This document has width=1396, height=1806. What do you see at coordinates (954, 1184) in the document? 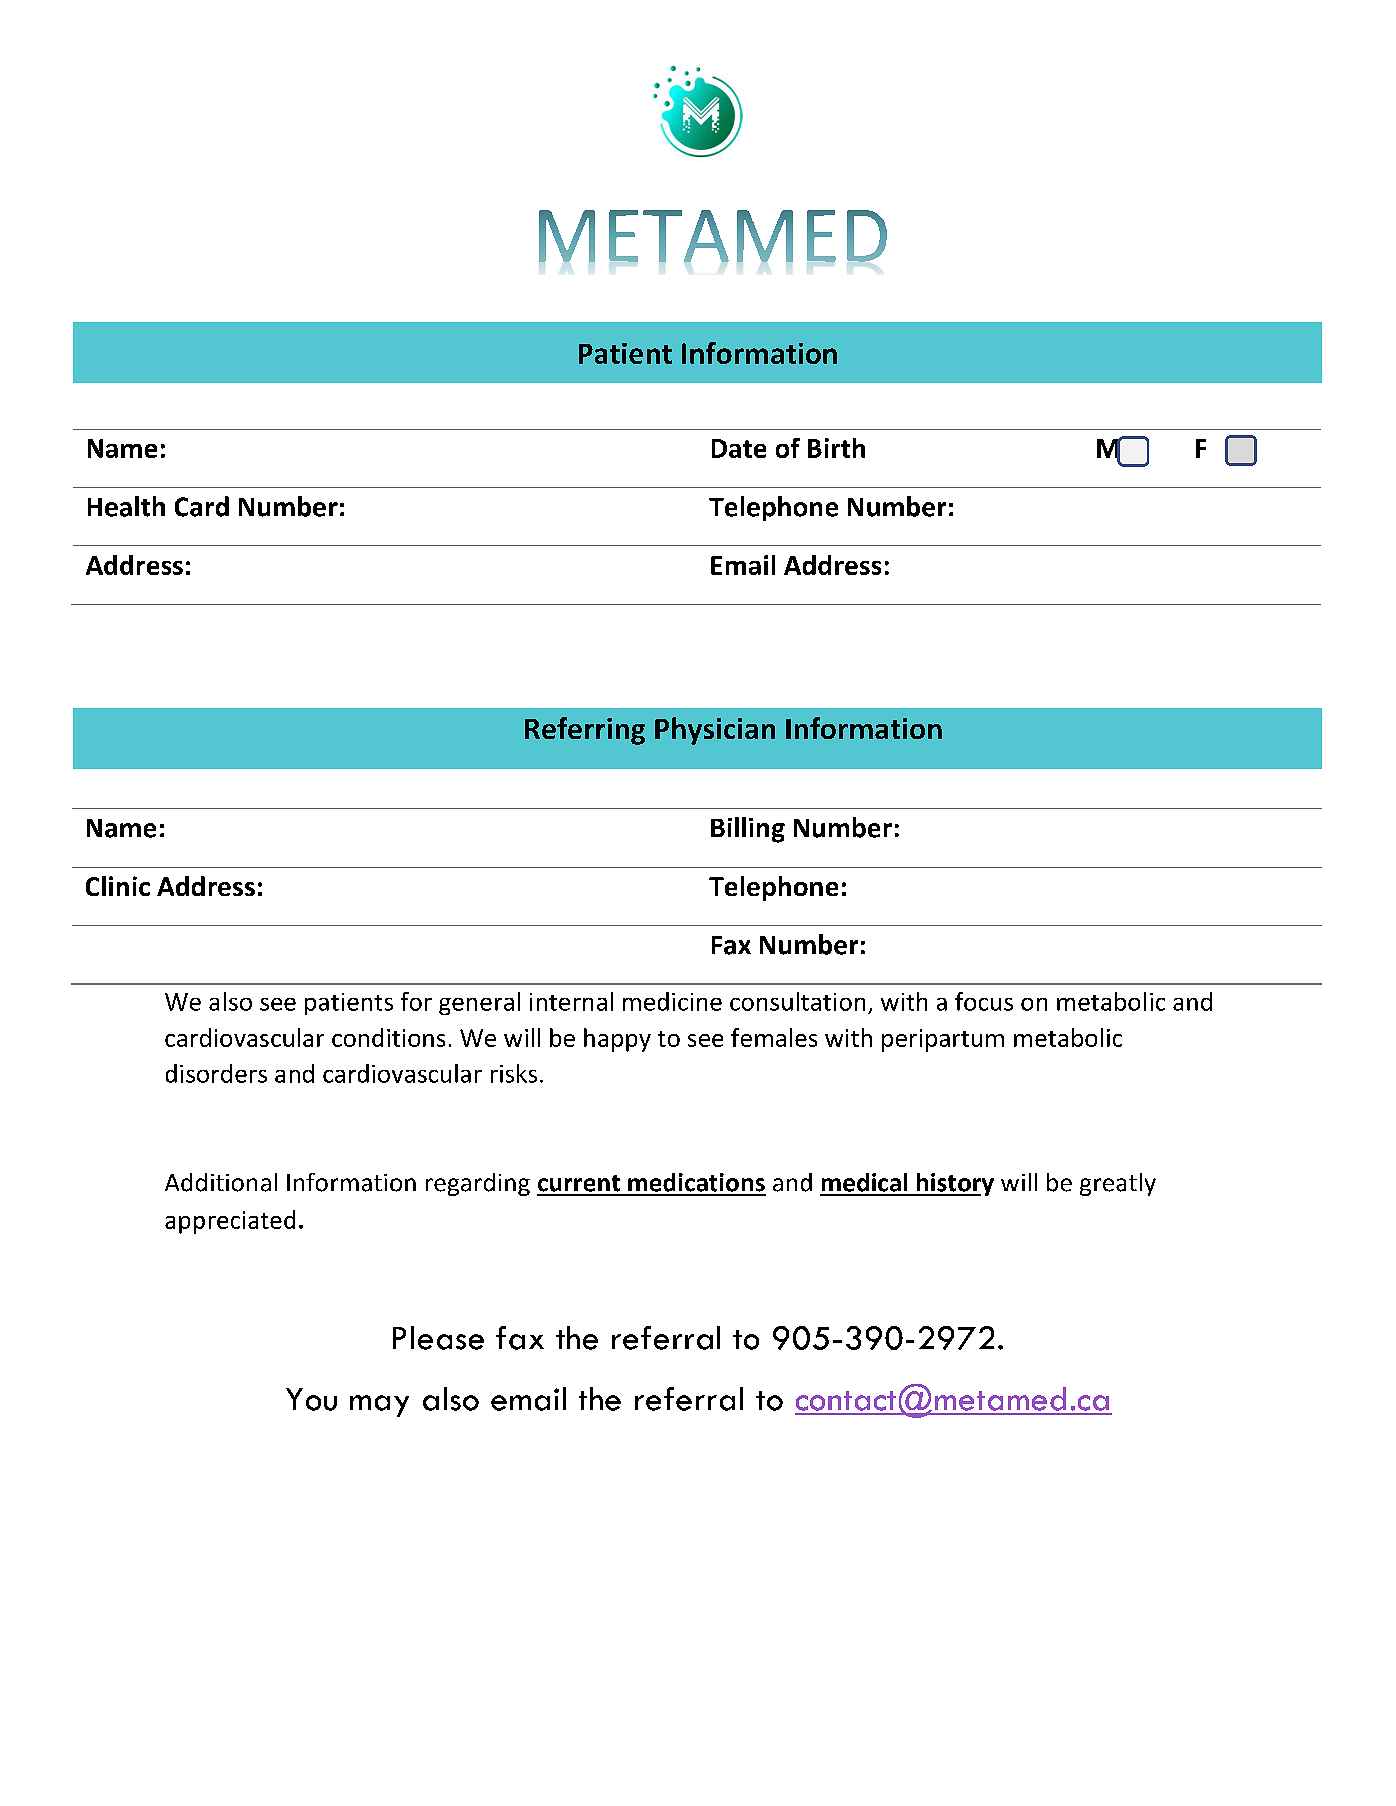
I see `history` at bounding box center [954, 1184].
